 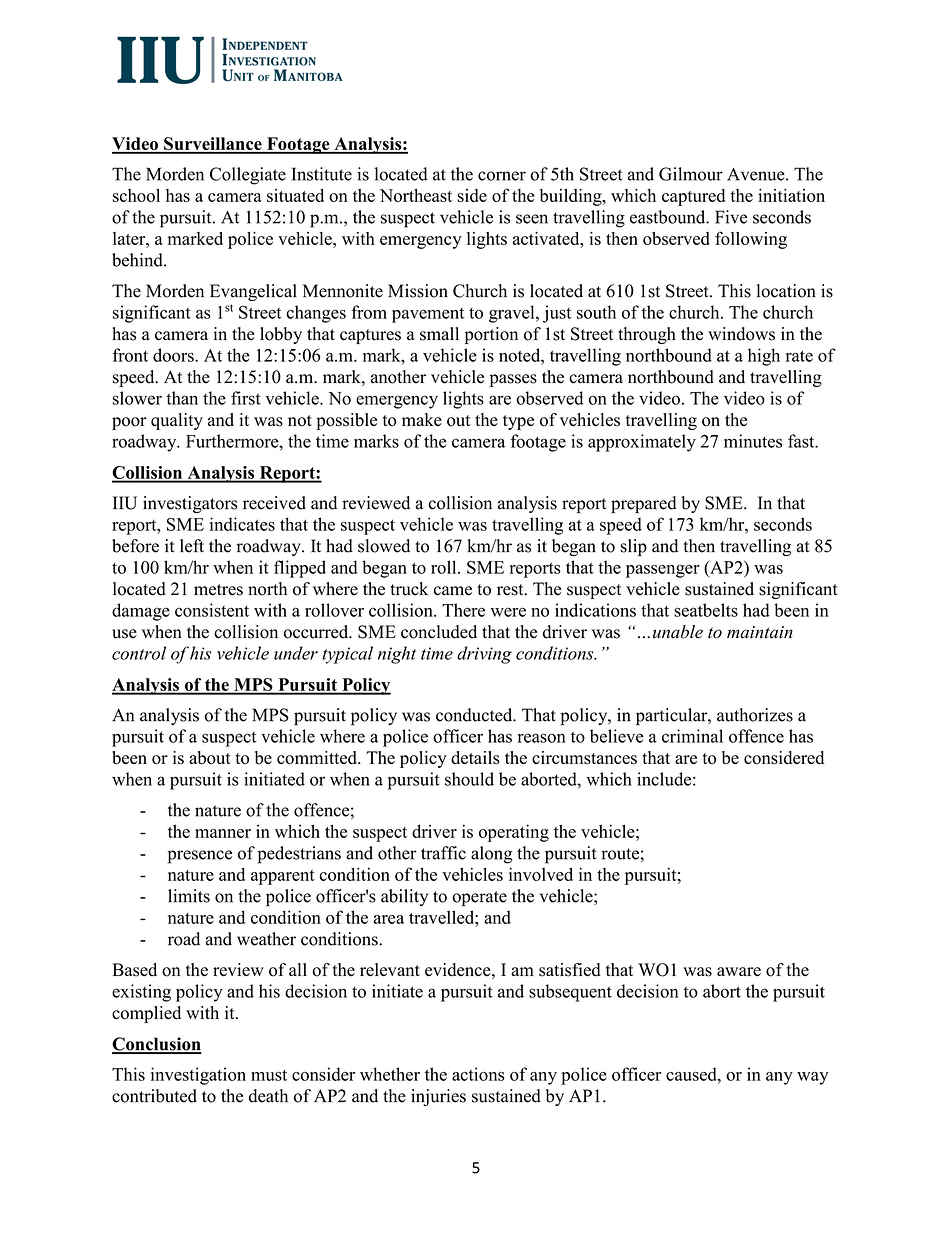 I want to click on make, so click(x=422, y=419).
